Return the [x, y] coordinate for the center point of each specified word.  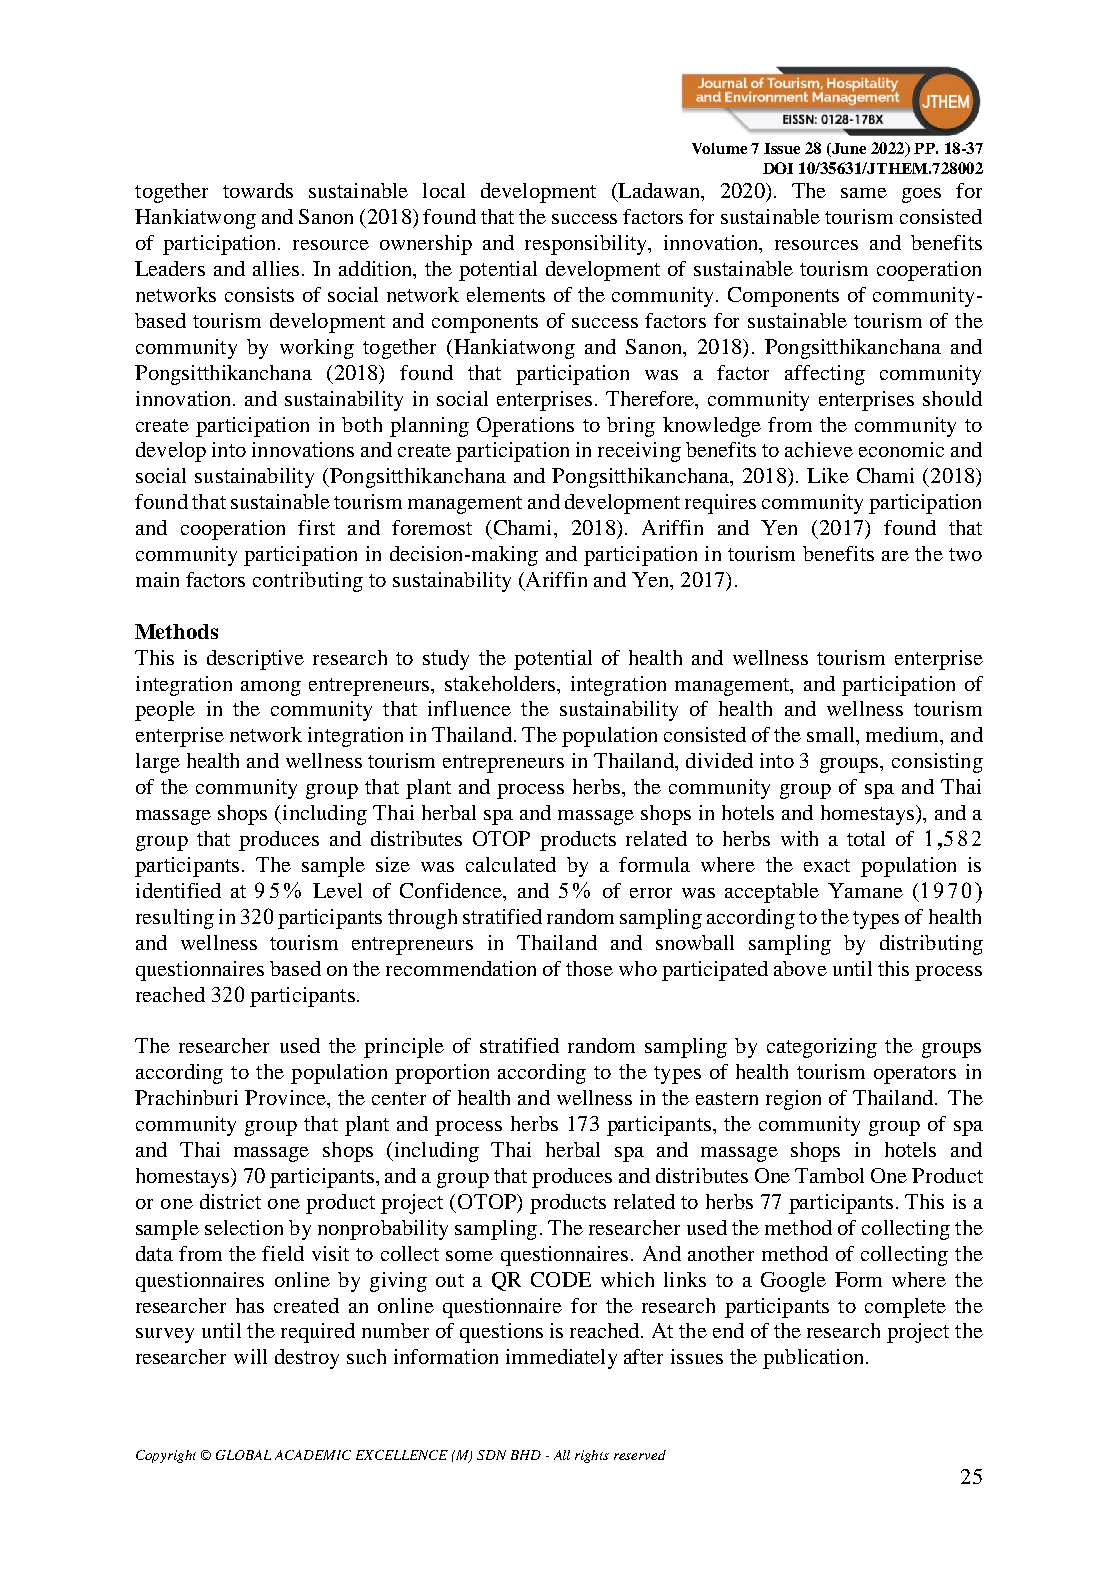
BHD [526, 1455]
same [864, 193]
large [158, 763]
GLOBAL [243, 1455]
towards [258, 190]
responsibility [587, 245]
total [866, 838]
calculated [511, 864]
